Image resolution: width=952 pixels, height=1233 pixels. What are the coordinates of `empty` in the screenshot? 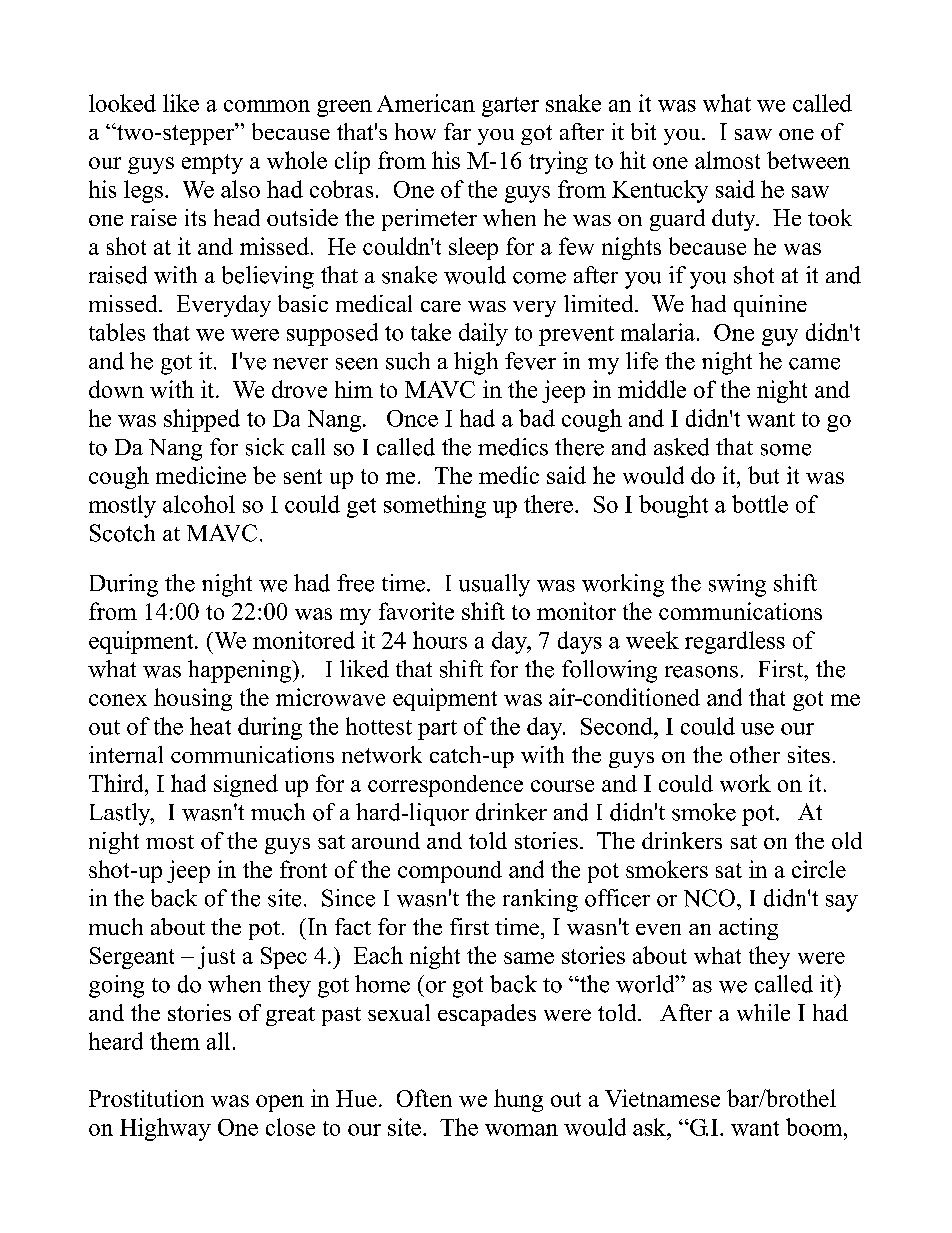 It's located at (212, 164).
